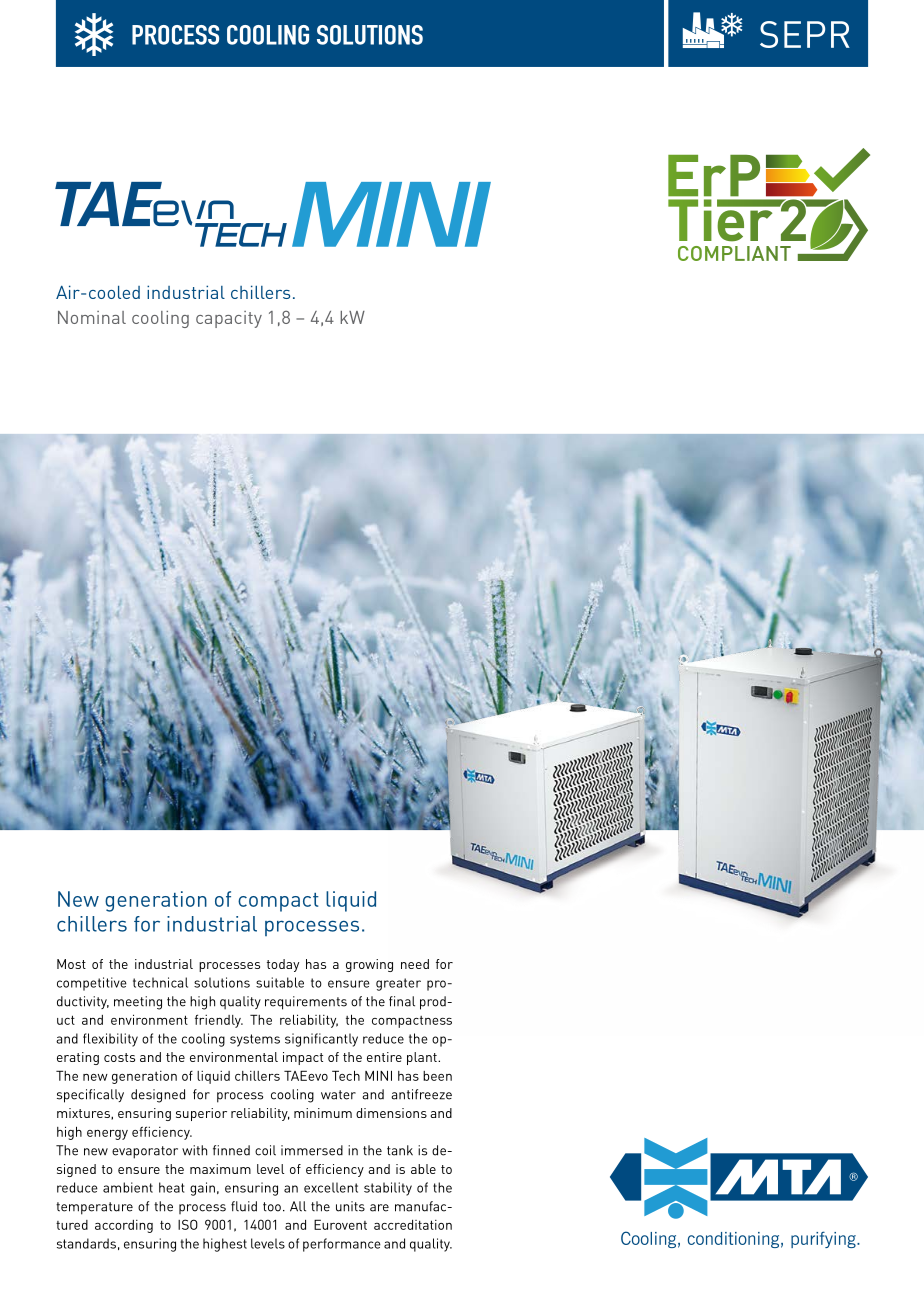  I want to click on temperature, so click(94, 1208).
